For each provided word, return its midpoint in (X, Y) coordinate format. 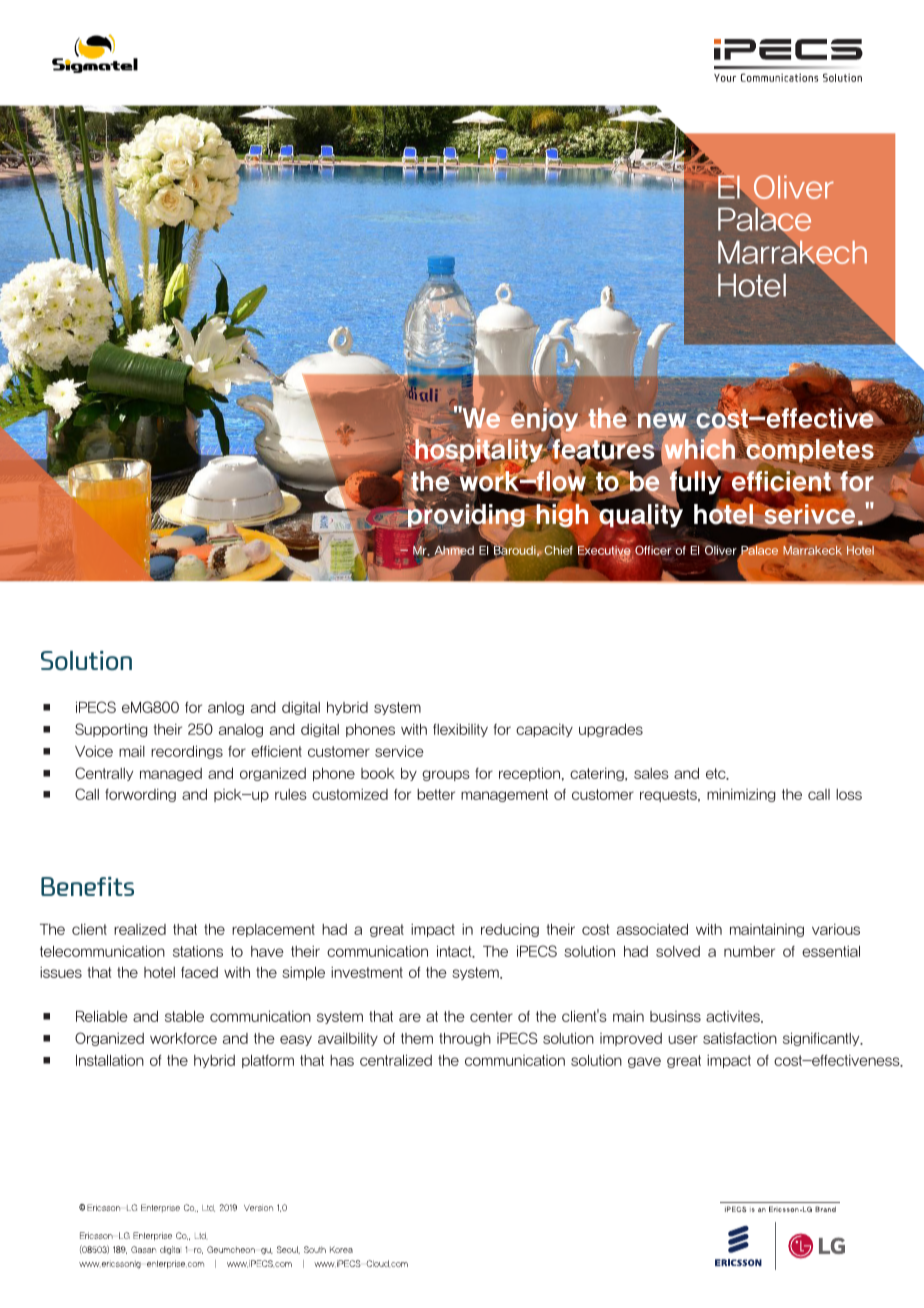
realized (140, 929)
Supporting (111, 730)
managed (171, 774)
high (562, 514)
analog (241, 730)
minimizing (741, 795)
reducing (510, 930)
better (436, 794)
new (662, 422)
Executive (605, 552)
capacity (544, 730)
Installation (110, 1060)
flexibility (460, 730)
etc (717, 774)
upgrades (611, 730)
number (749, 951)
